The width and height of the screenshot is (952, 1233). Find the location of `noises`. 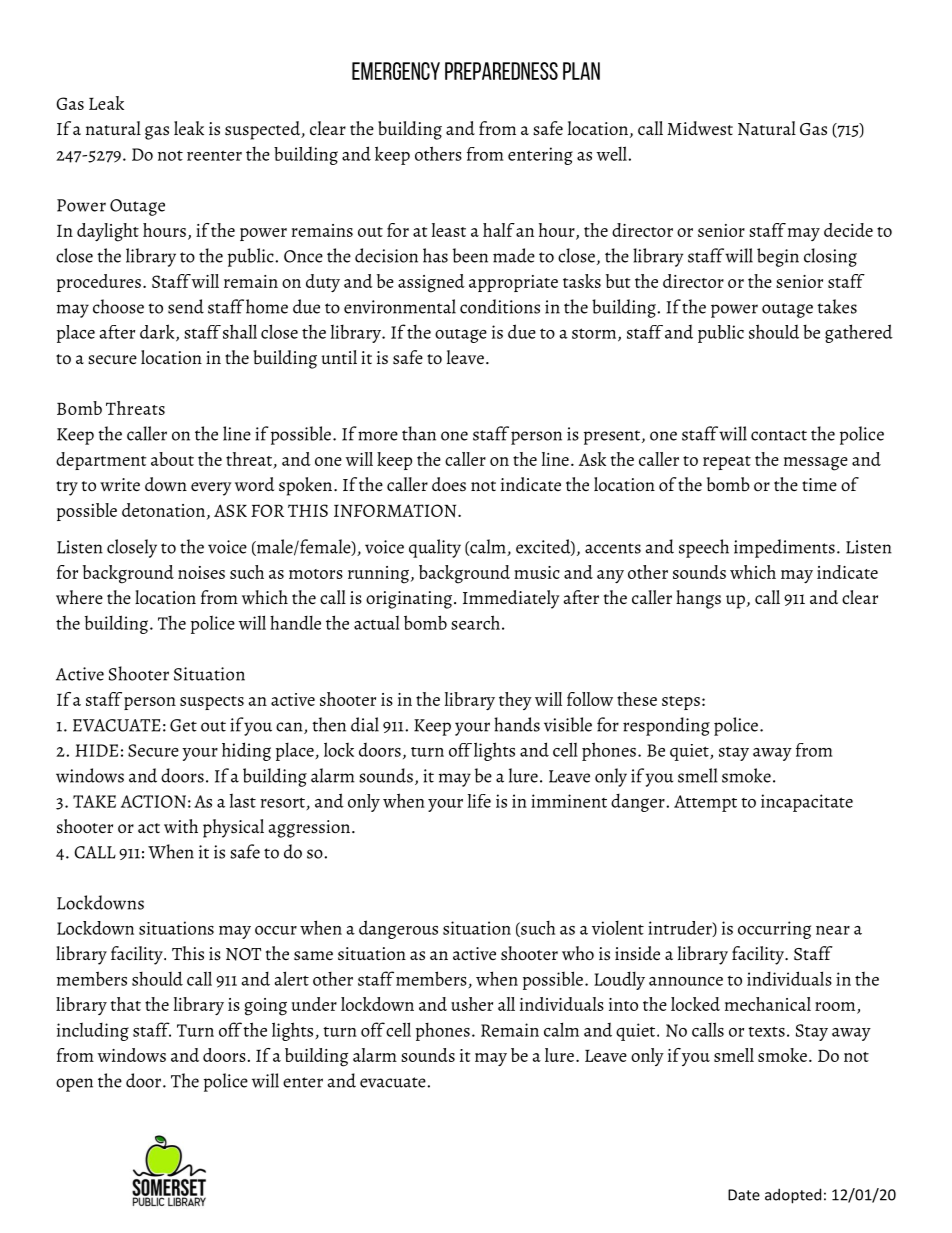

noises is located at coordinates (201, 572).
